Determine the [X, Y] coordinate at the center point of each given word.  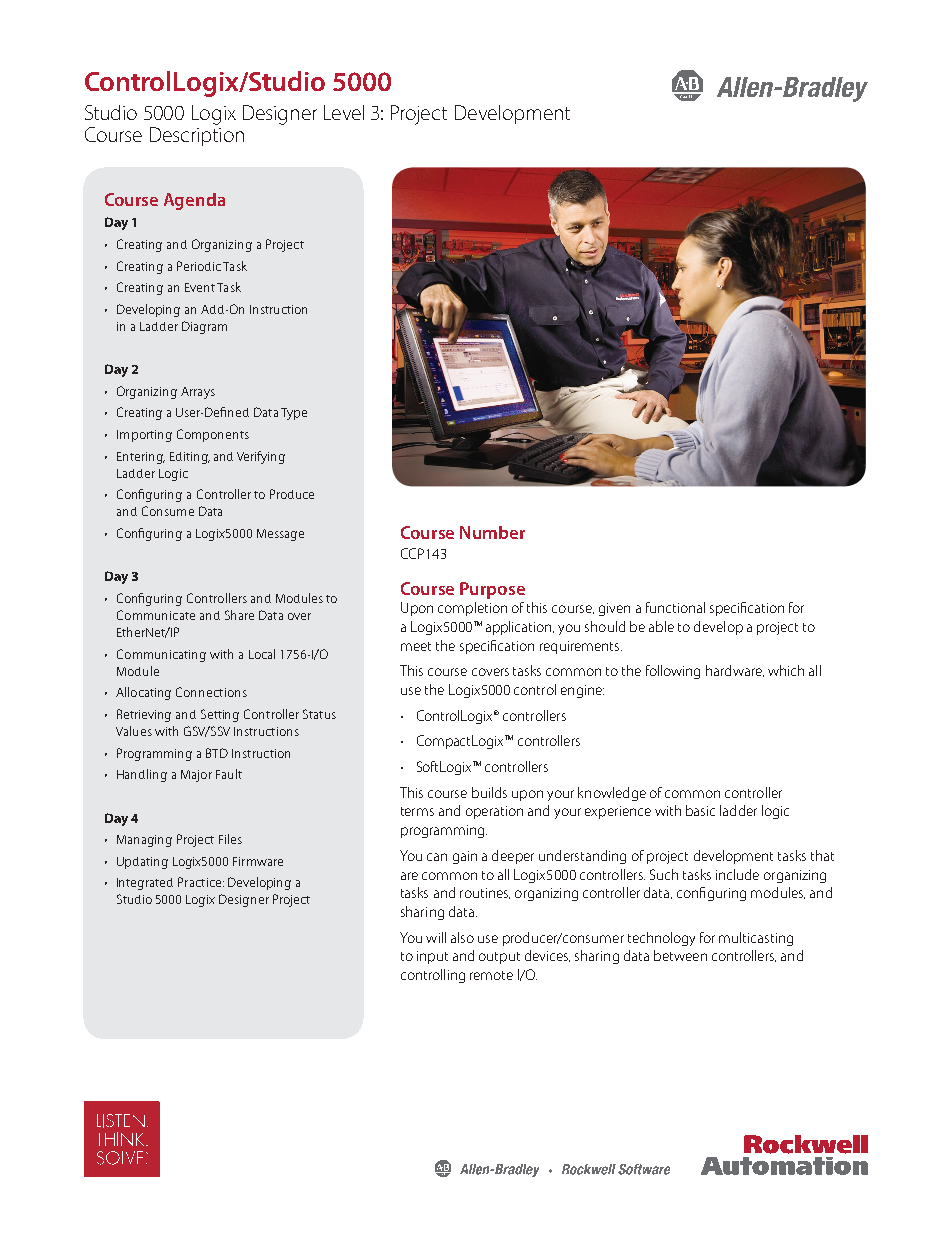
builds [489, 792]
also [462, 937]
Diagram [204, 327]
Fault [229, 774]
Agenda [194, 201]
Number [492, 532]
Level [344, 112]
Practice [199, 882]
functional [675, 607]
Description [197, 135]
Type [294, 414]
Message [280, 535]
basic [700, 810]
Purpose [492, 590]
